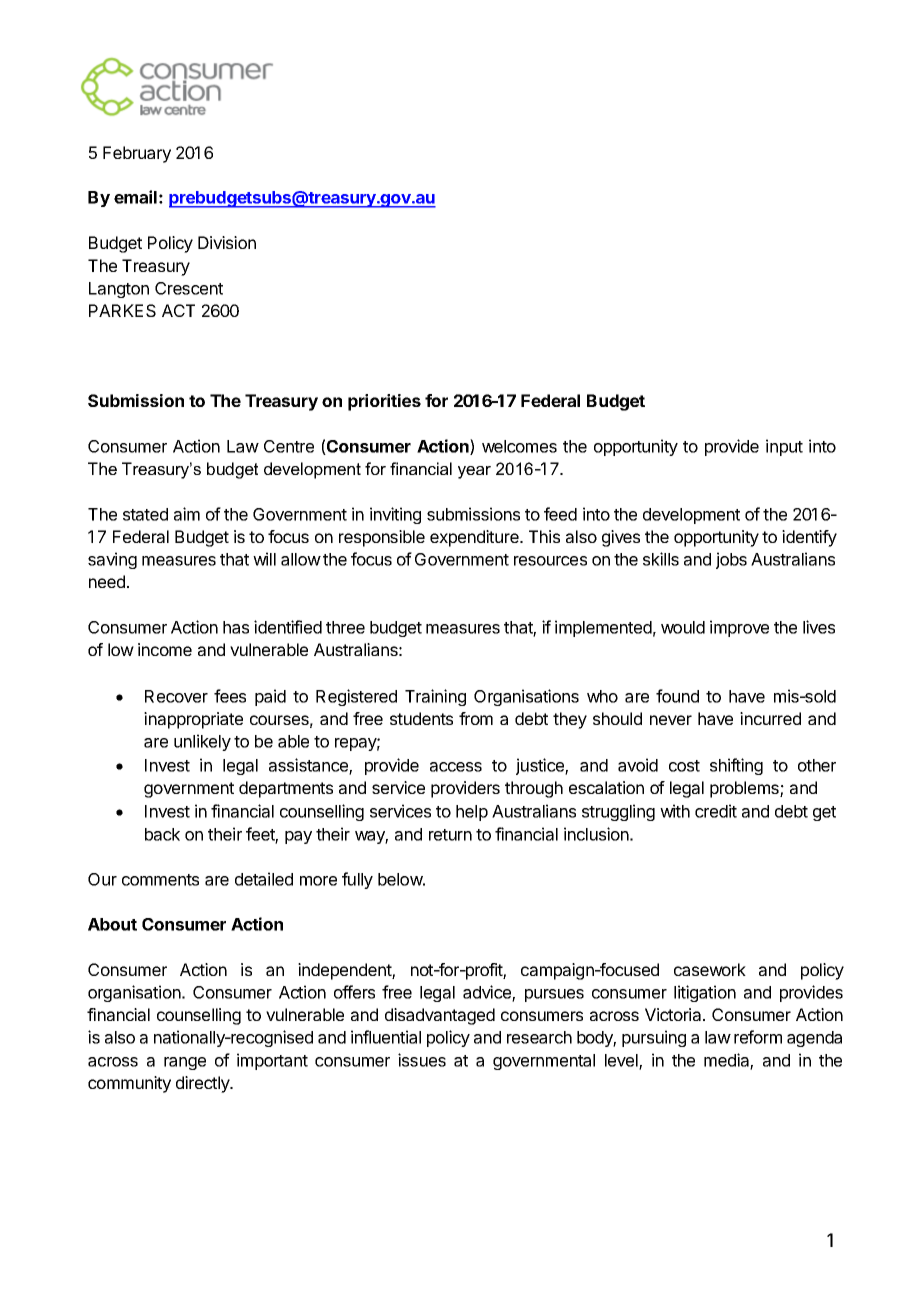  I want to click on priorities, so click(384, 402).
